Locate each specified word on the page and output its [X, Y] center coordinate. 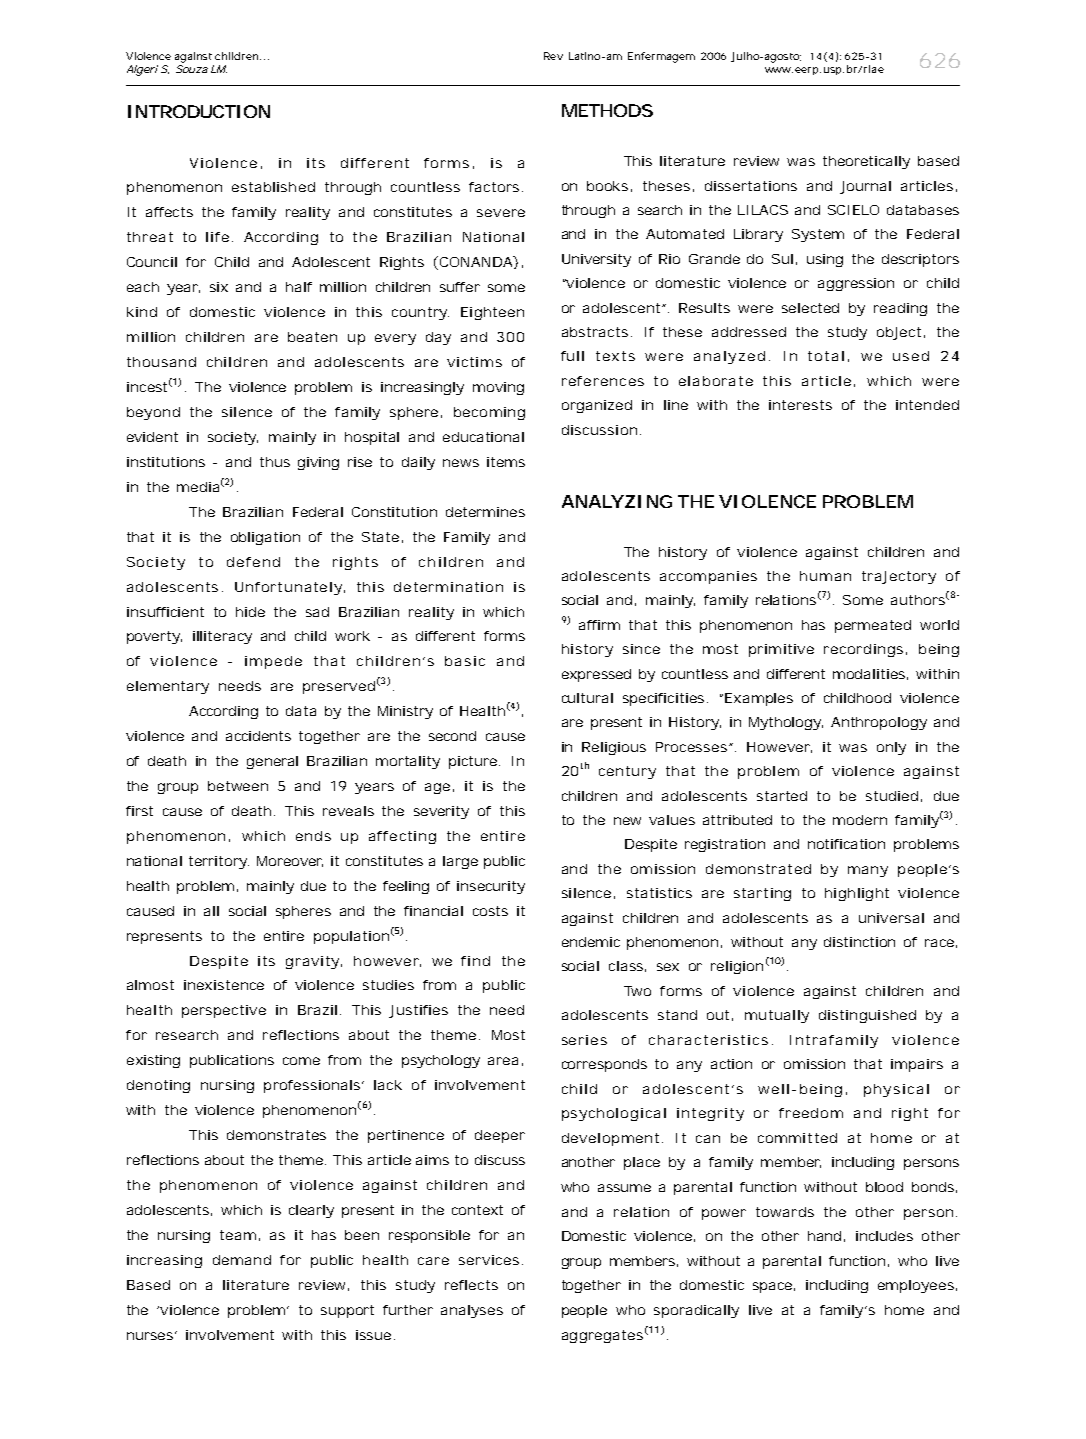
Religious [614, 748]
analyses [472, 1311]
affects [169, 212]
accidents [258, 736]
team [237, 1235]
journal [865, 187]
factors [494, 187]
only [891, 748]
